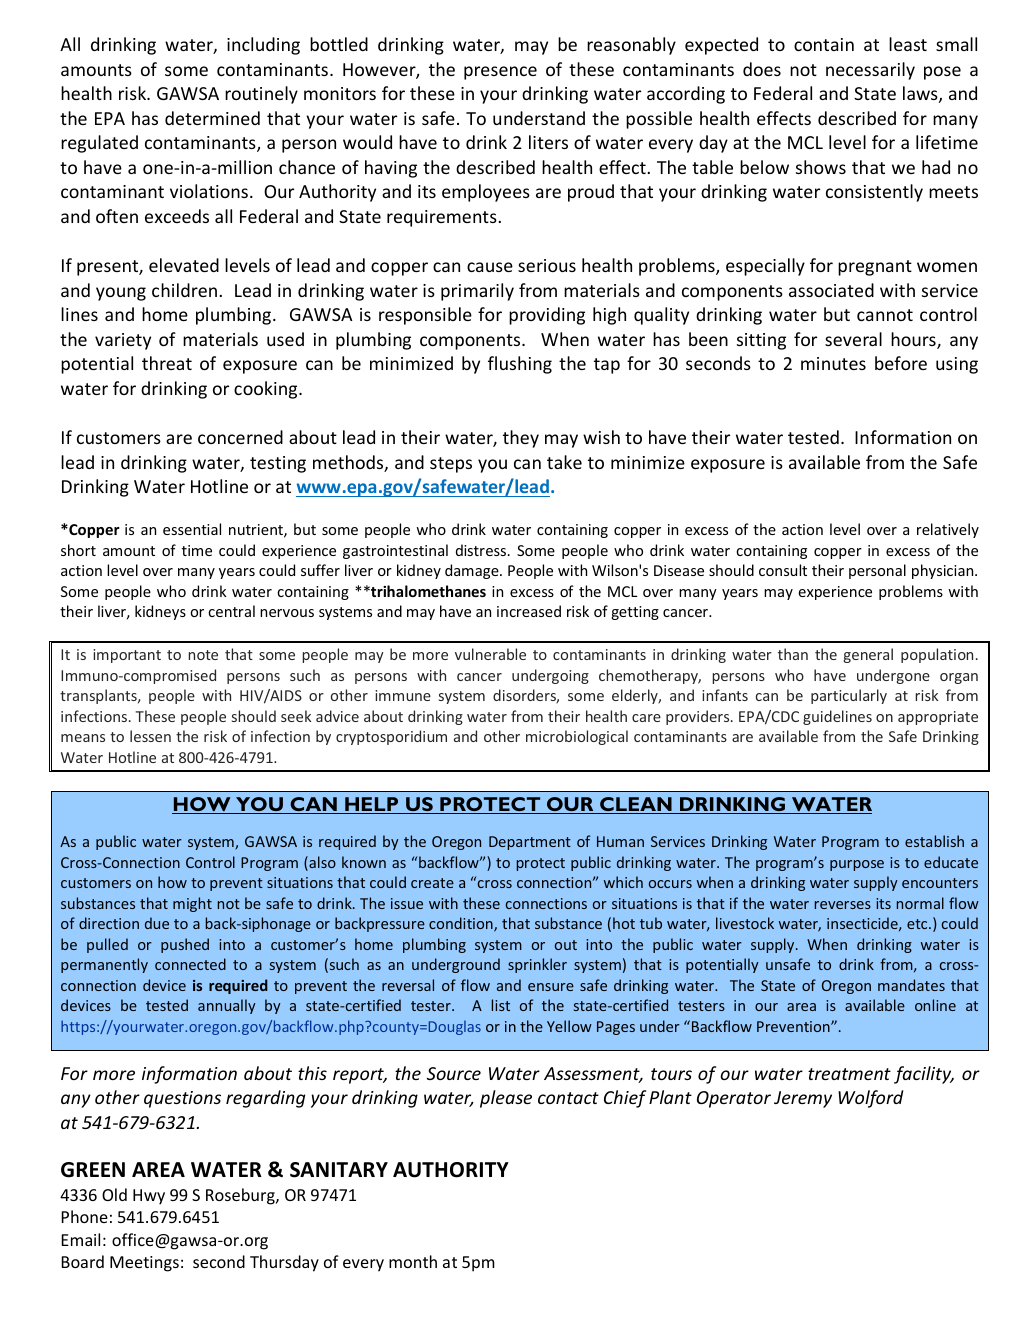 This page has height=1329, width=1027. I want to click on Department, so click(530, 843).
